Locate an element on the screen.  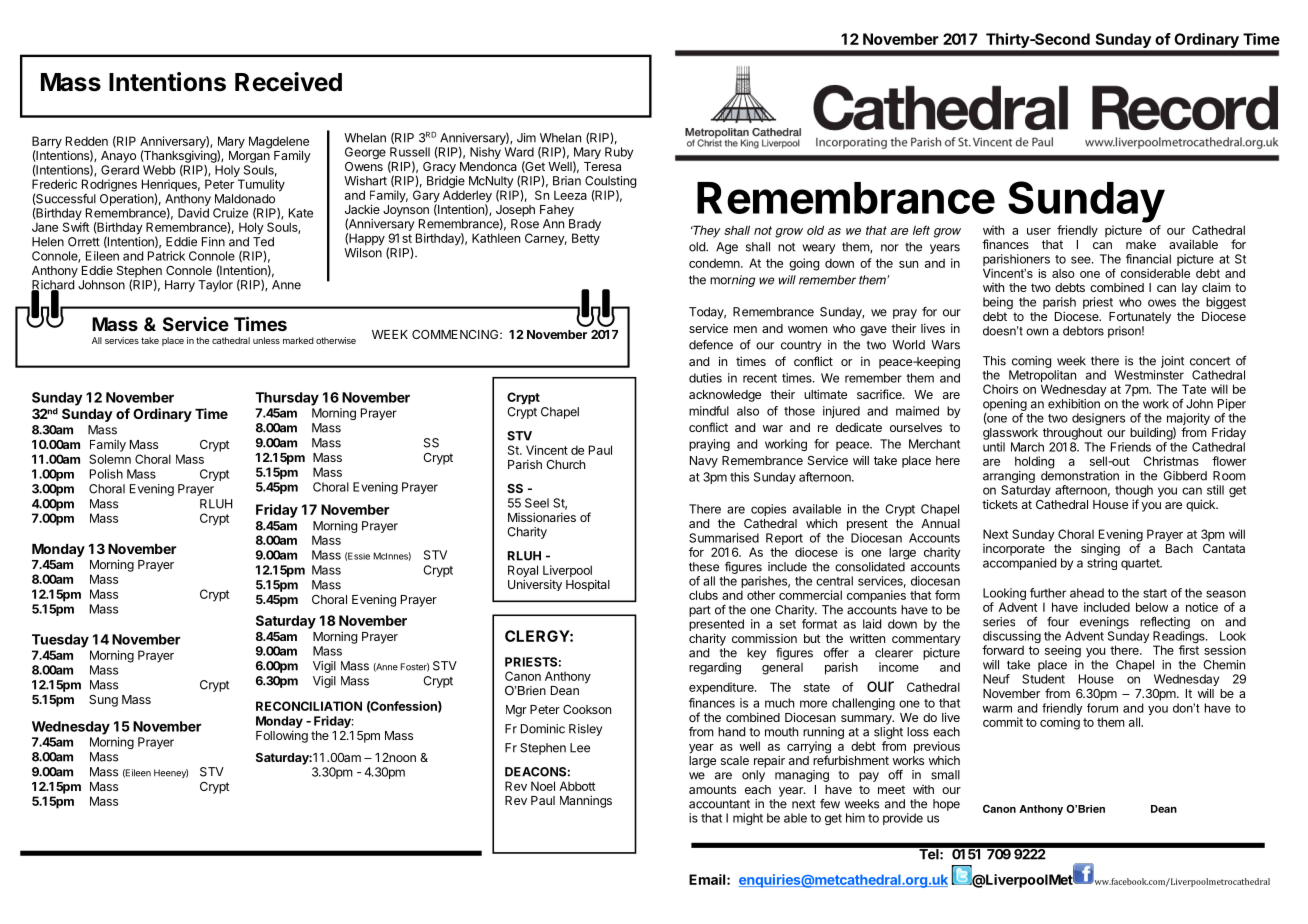
condemn is located at coordinates (715, 263).
